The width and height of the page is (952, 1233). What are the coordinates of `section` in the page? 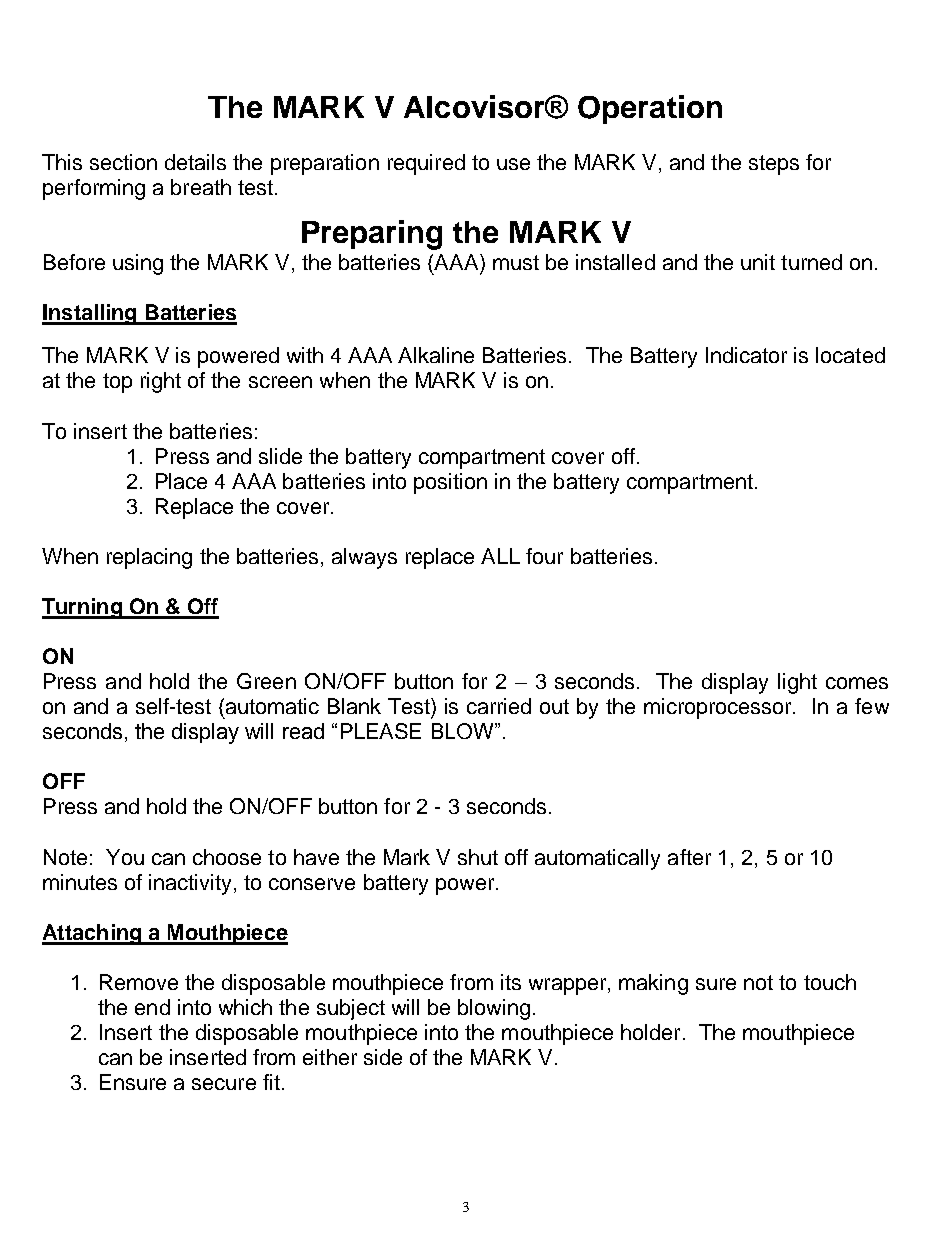 It's located at (123, 162).
